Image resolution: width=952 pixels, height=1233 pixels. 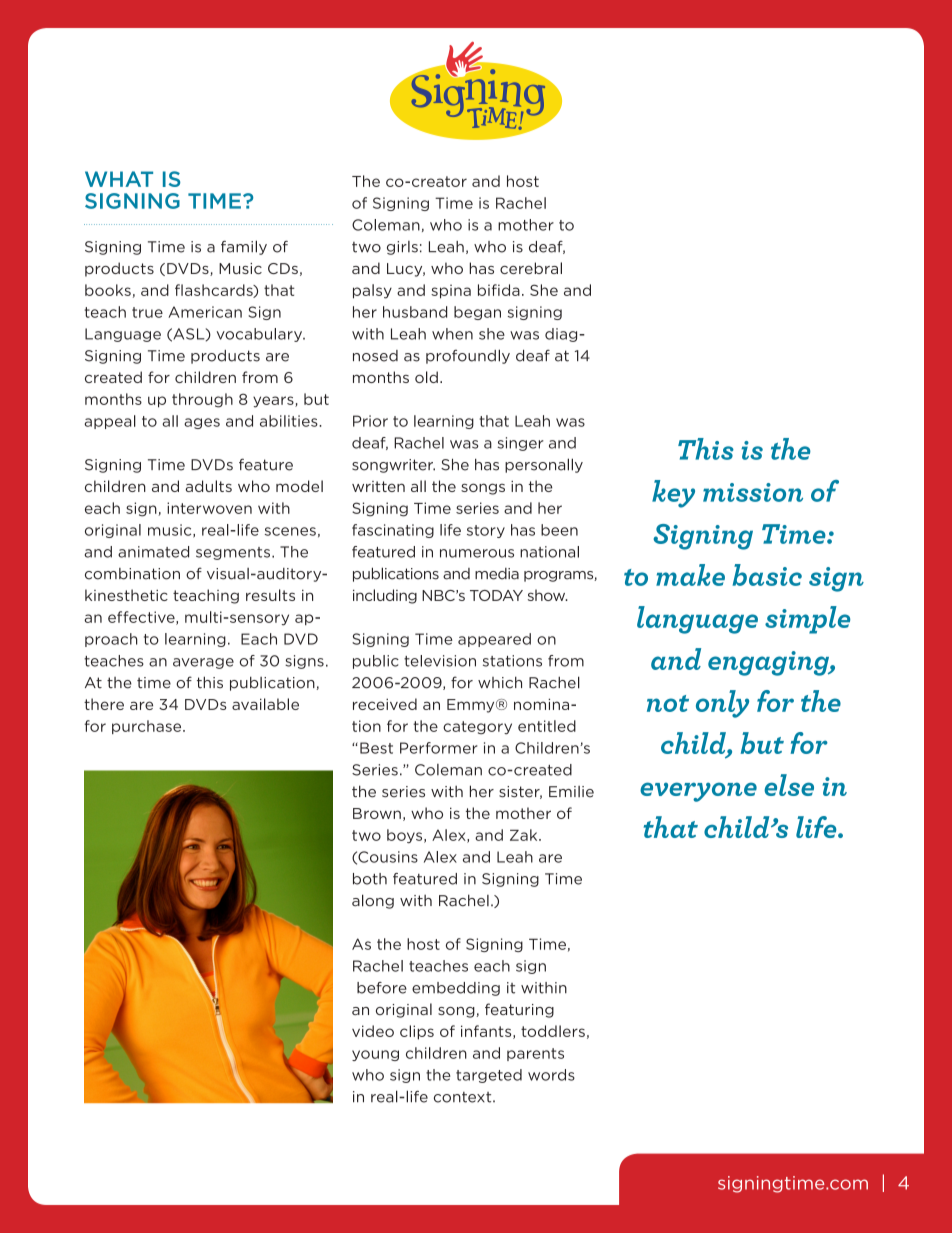 What do you see at coordinates (375, 1055) in the image?
I see `young` at bounding box center [375, 1055].
